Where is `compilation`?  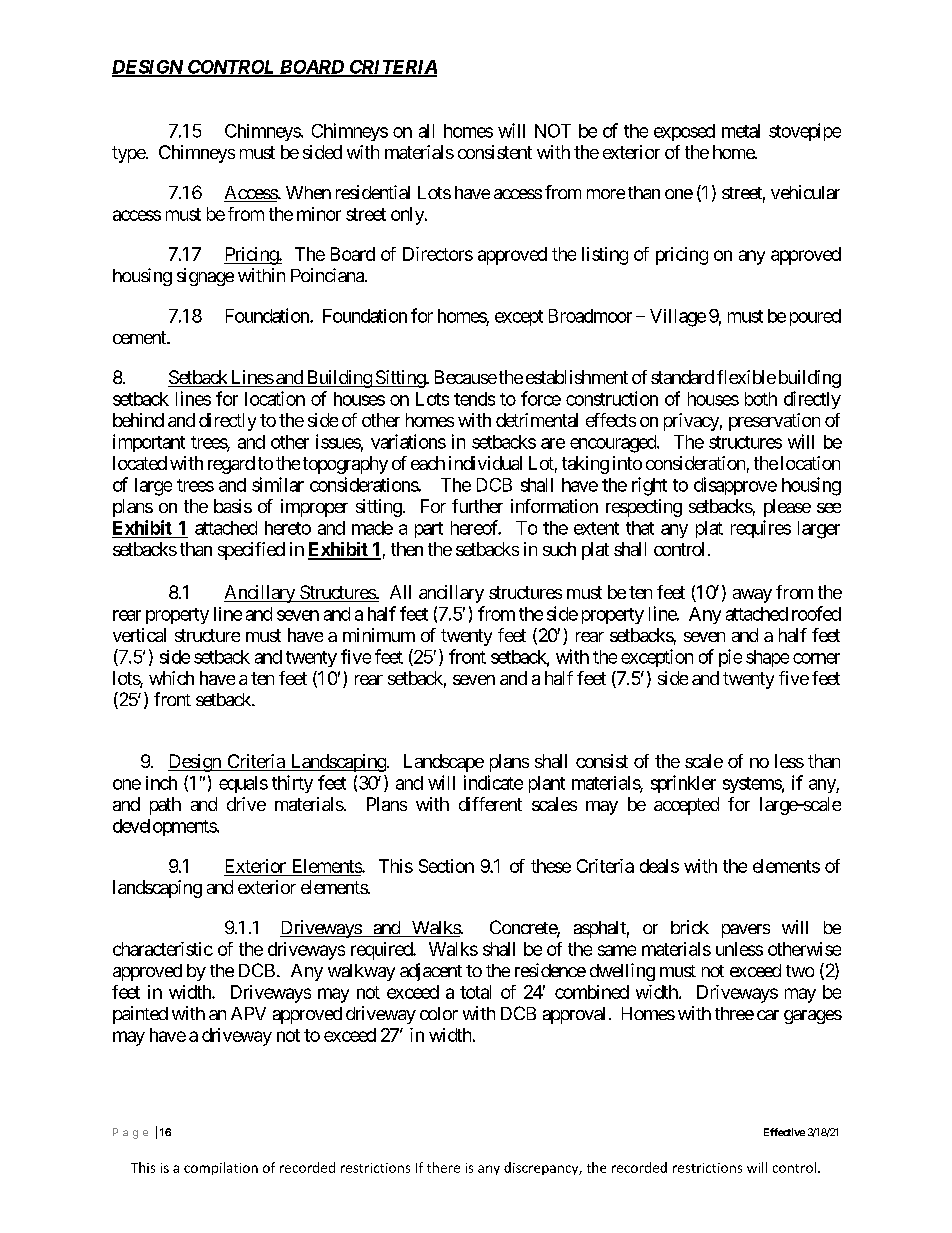 compilation is located at coordinates (221, 1168).
